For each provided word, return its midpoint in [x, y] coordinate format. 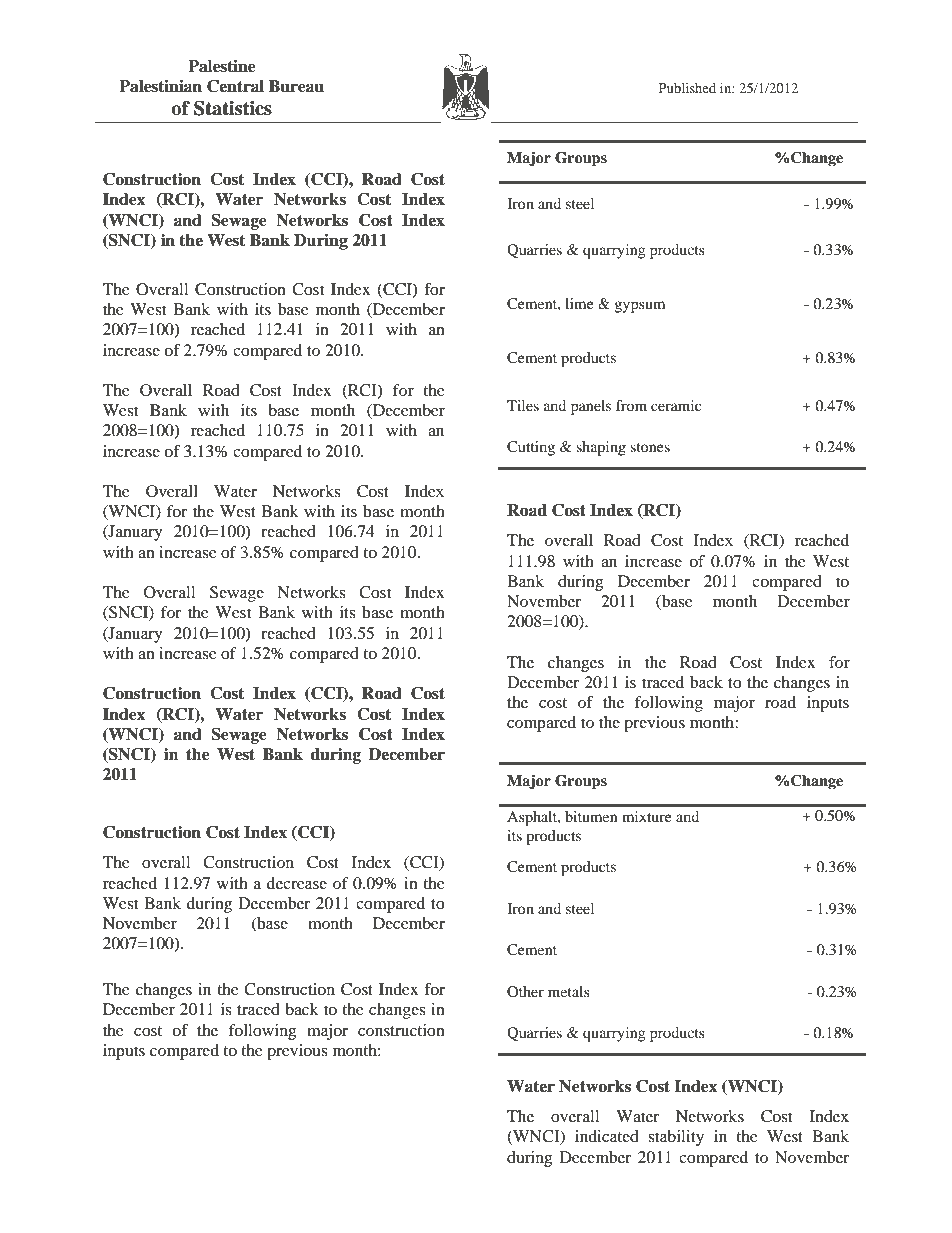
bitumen [591, 816]
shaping [601, 448]
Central [235, 86]
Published [687, 88]
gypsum [639, 307]
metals [569, 991]
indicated [607, 1136]
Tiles [523, 405]
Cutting [531, 448]
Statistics [233, 108]
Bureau [296, 86]
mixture [646, 816]
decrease [297, 883]
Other [525, 991]
